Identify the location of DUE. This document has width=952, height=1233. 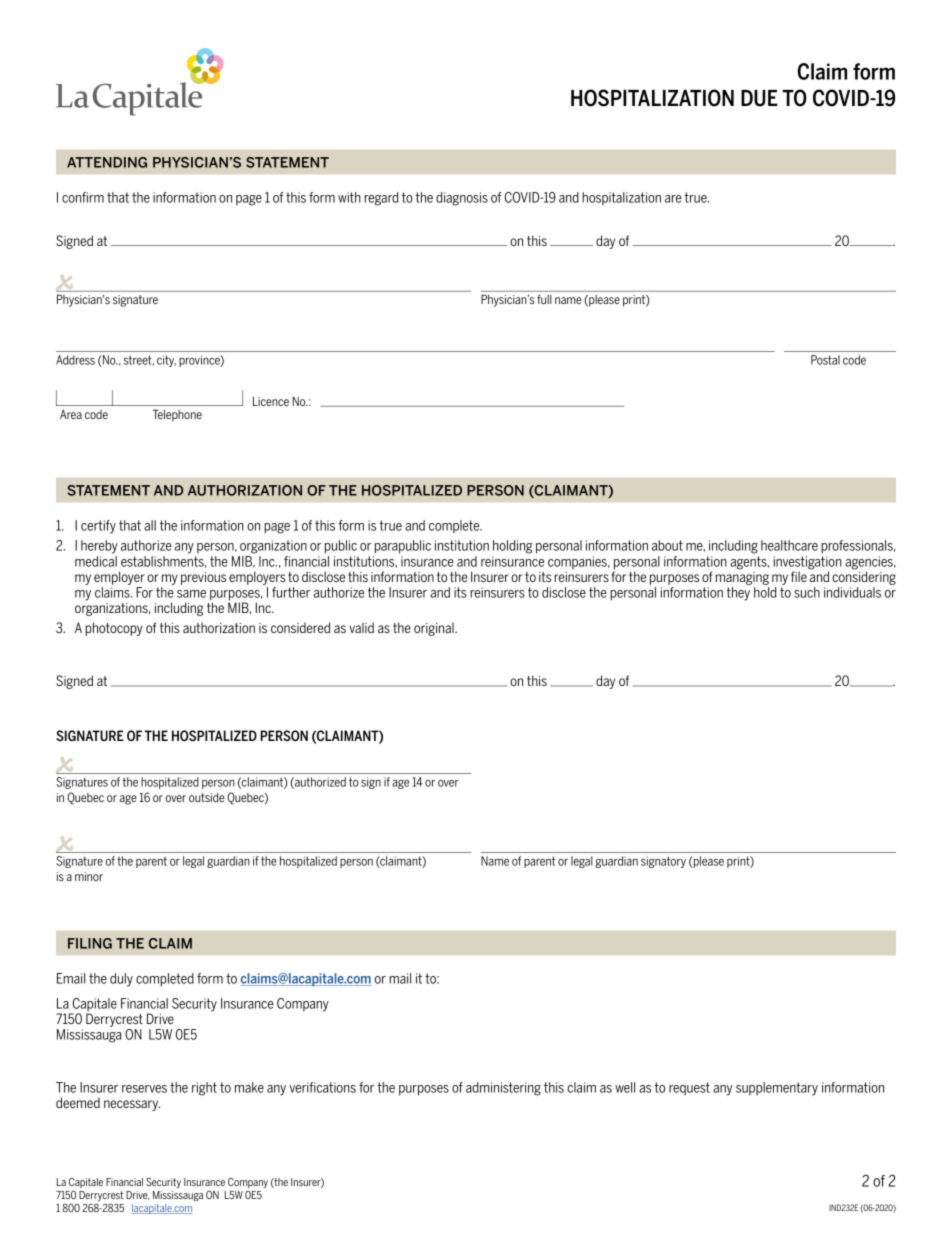
(759, 98).
